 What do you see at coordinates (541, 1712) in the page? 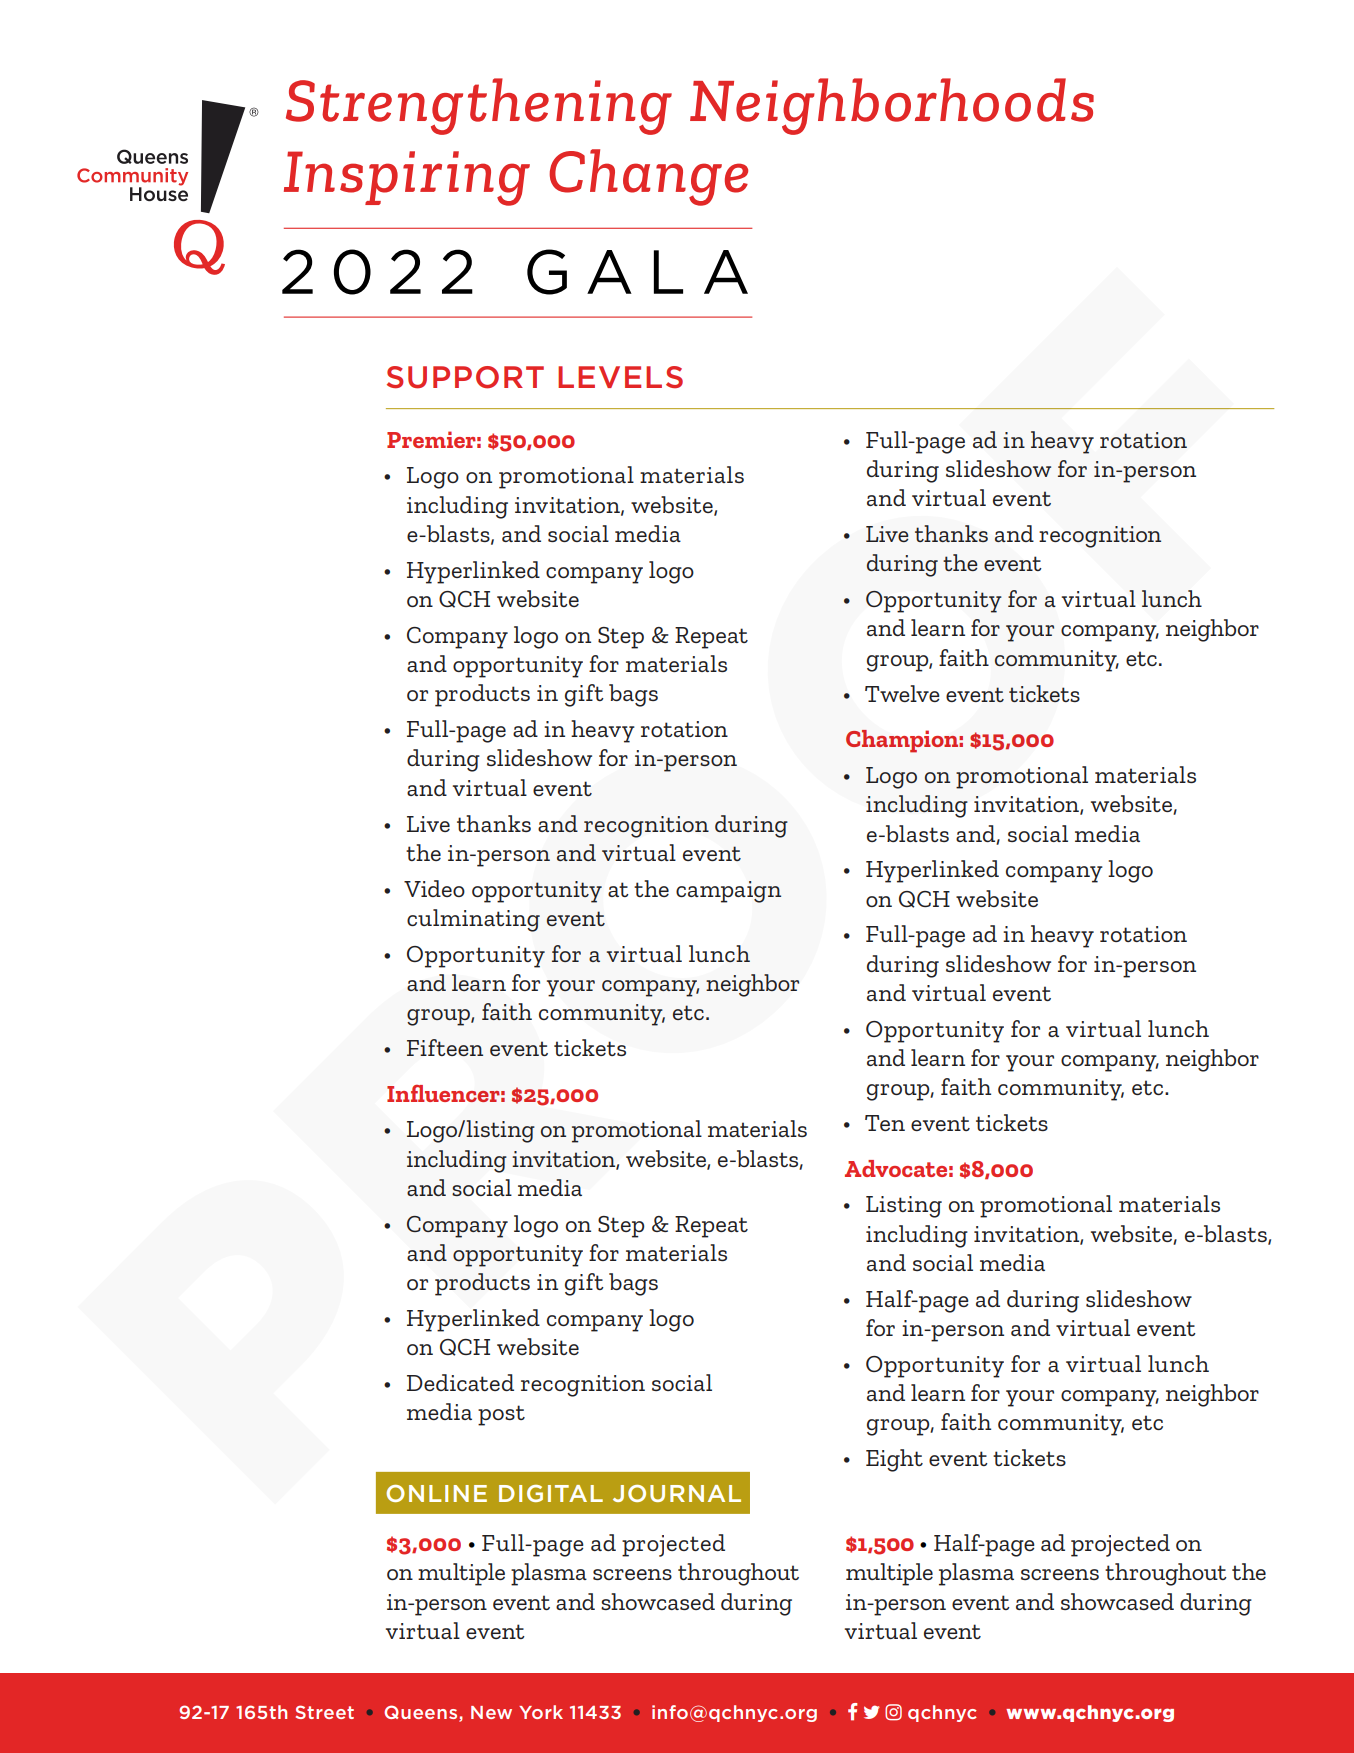
I see `York` at bounding box center [541, 1712].
